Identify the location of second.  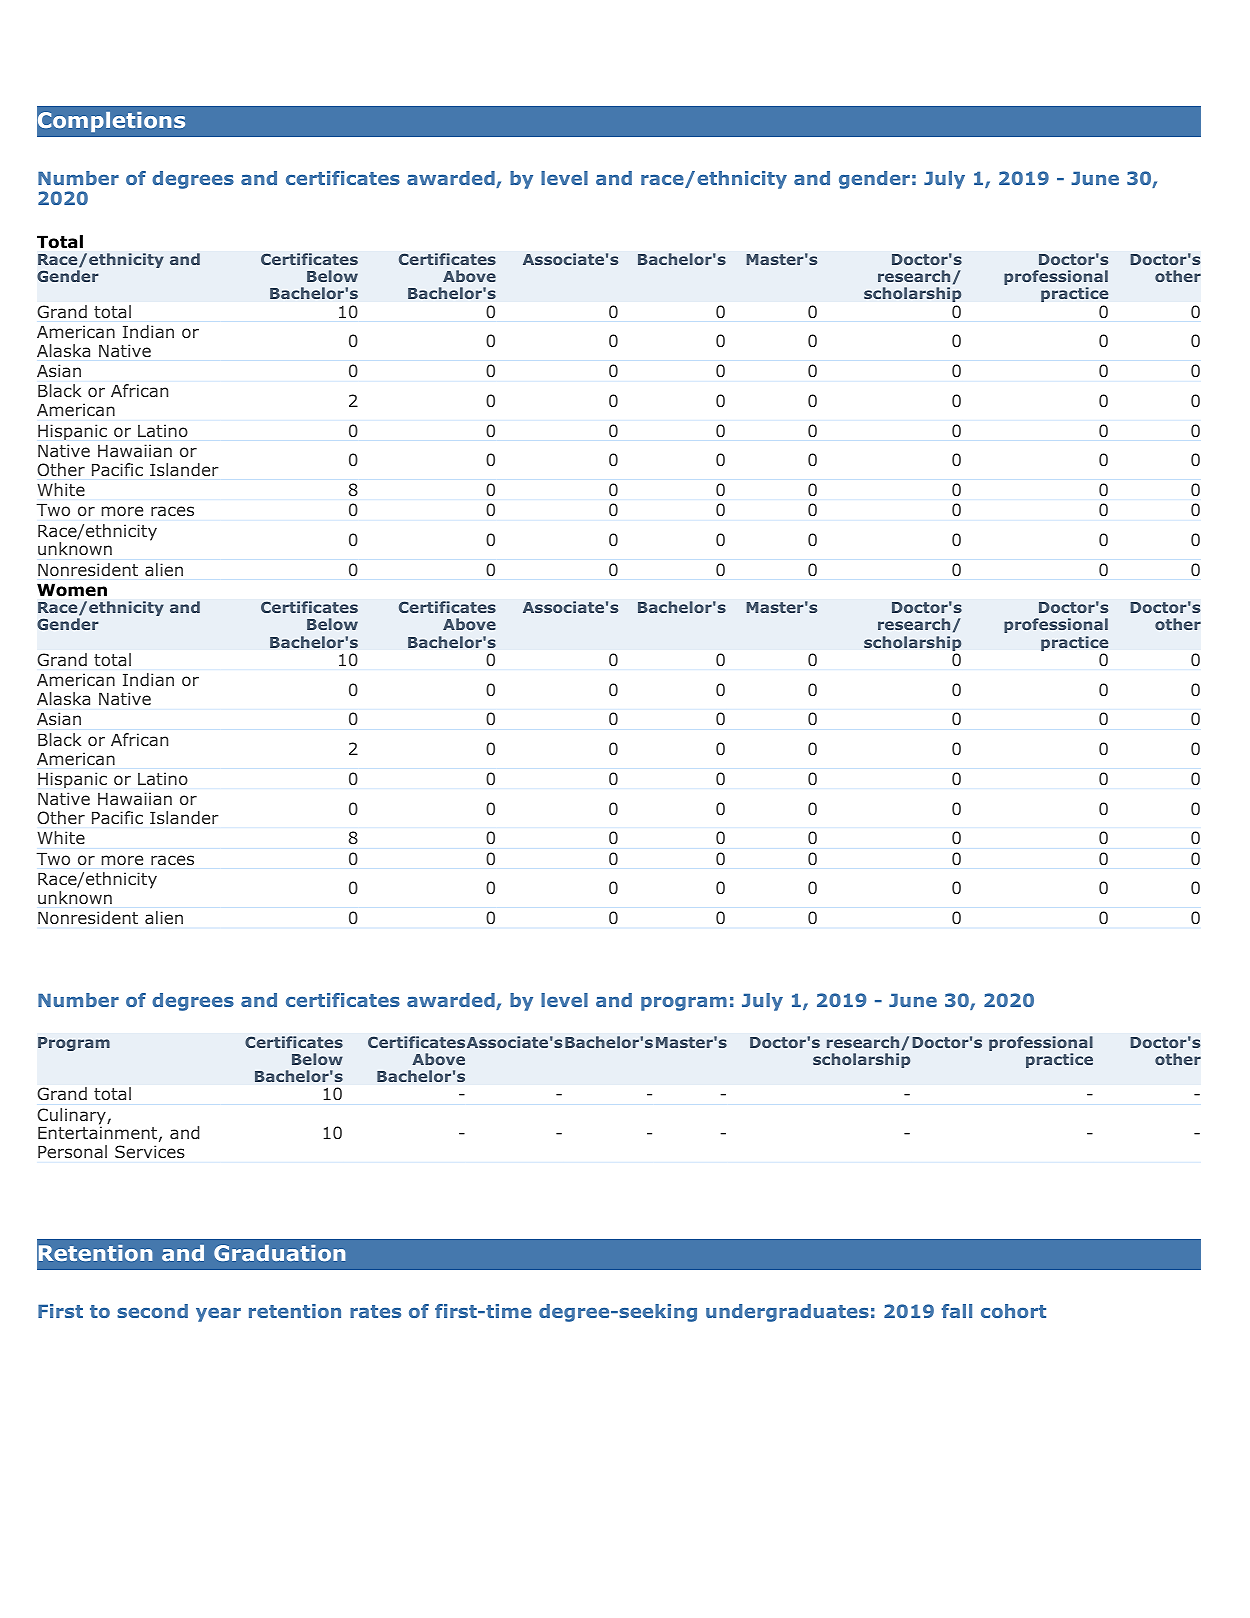
(152, 1311).
